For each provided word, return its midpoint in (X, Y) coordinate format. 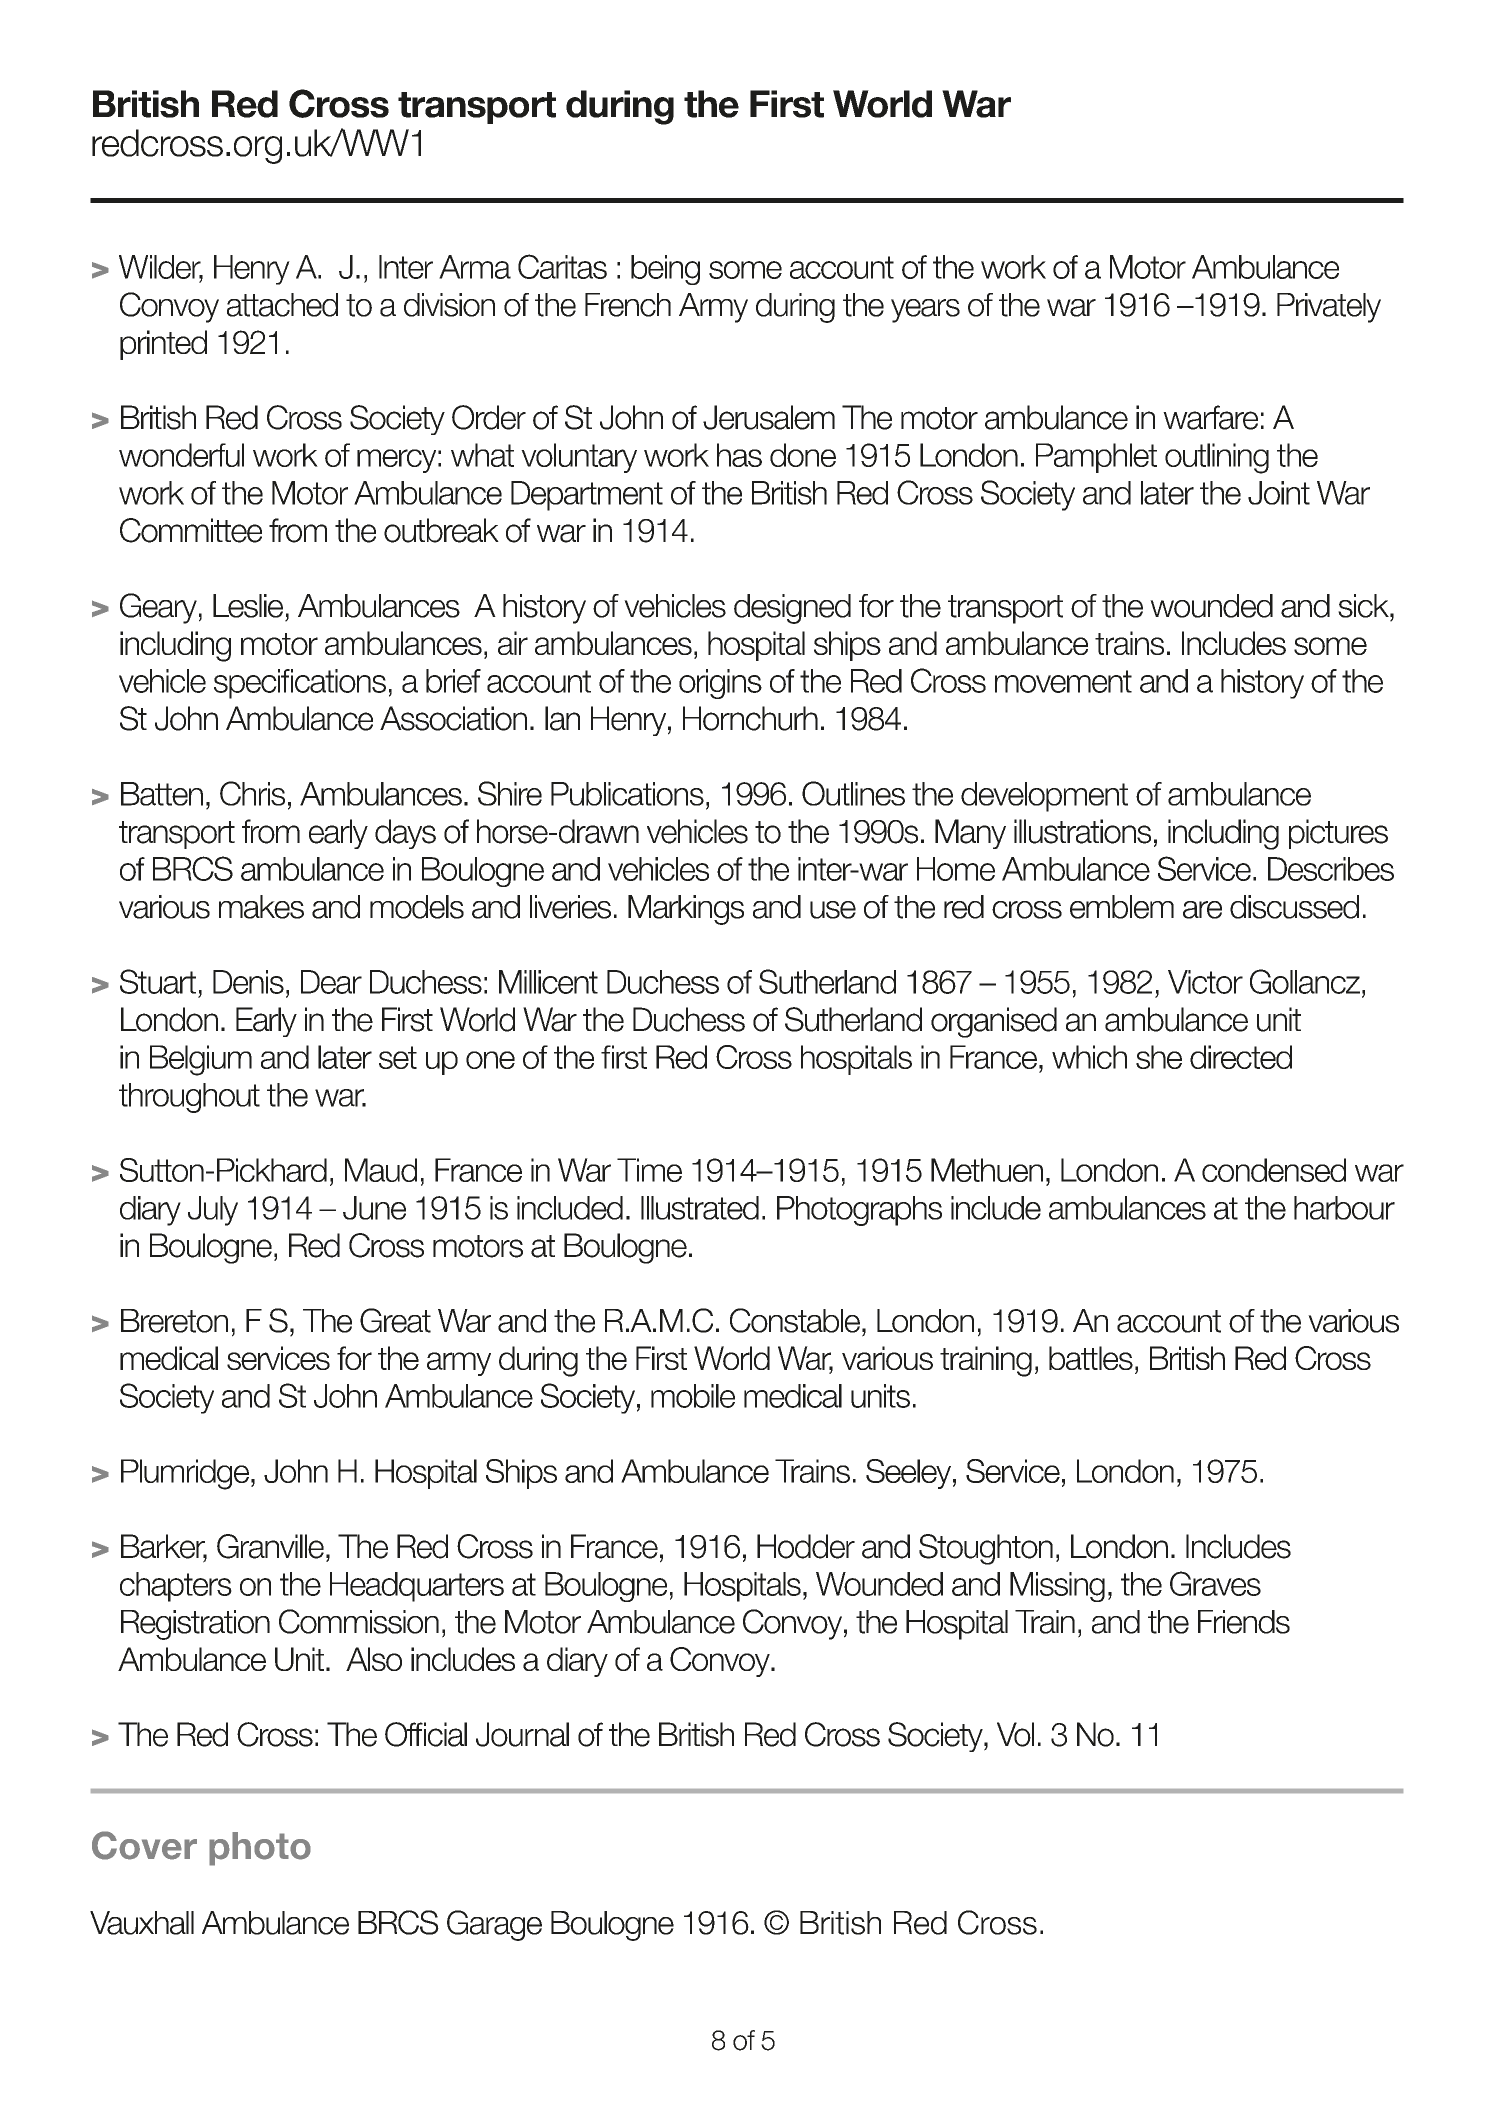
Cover (144, 1845)
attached (282, 305)
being (665, 270)
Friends (1244, 1622)
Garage (494, 1925)
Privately (1329, 308)
